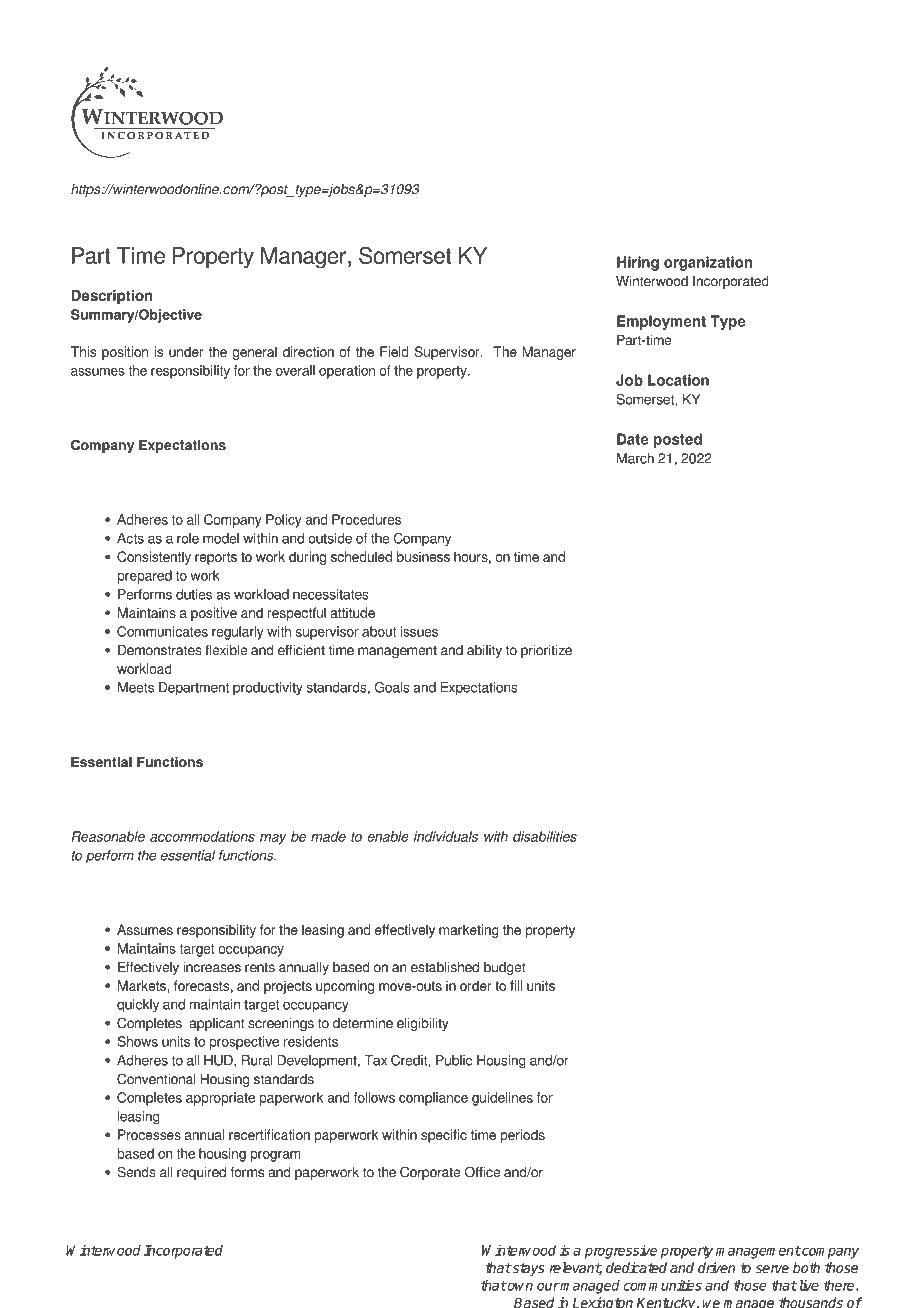 Image resolution: width=924 pixels, height=1308 pixels. Describe the element at coordinates (212, 967) in the page. I see `increases` at that location.
